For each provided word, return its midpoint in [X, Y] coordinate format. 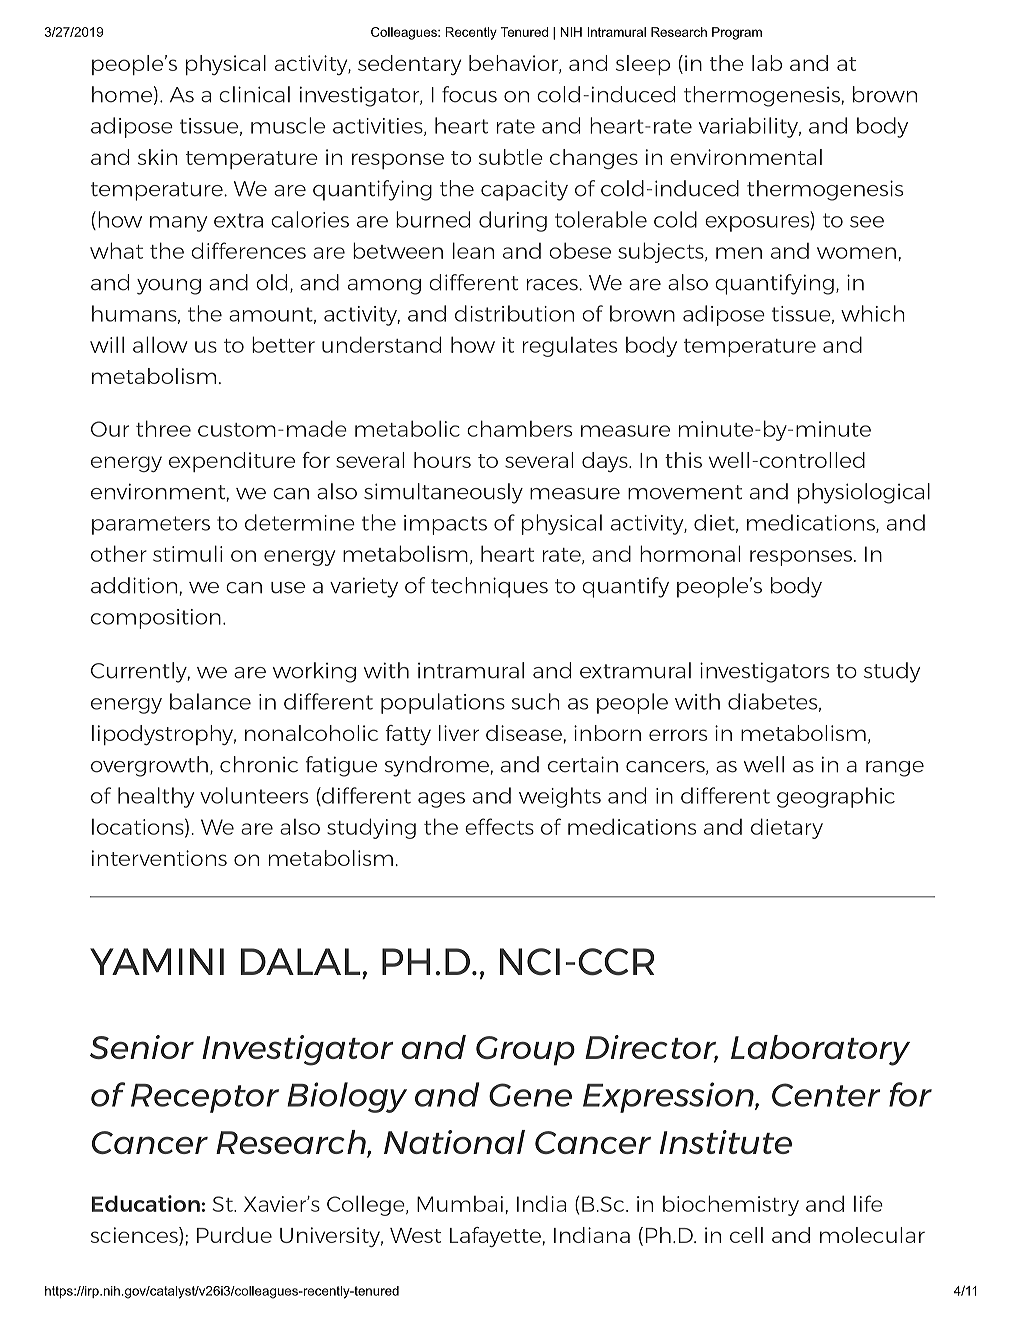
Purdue [234, 1235]
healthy [156, 797]
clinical [254, 94]
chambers [519, 428]
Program [737, 33]
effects [499, 826]
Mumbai [460, 1204]
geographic [836, 797]
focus [469, 94]
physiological [864, 493]
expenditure [232, 462]
